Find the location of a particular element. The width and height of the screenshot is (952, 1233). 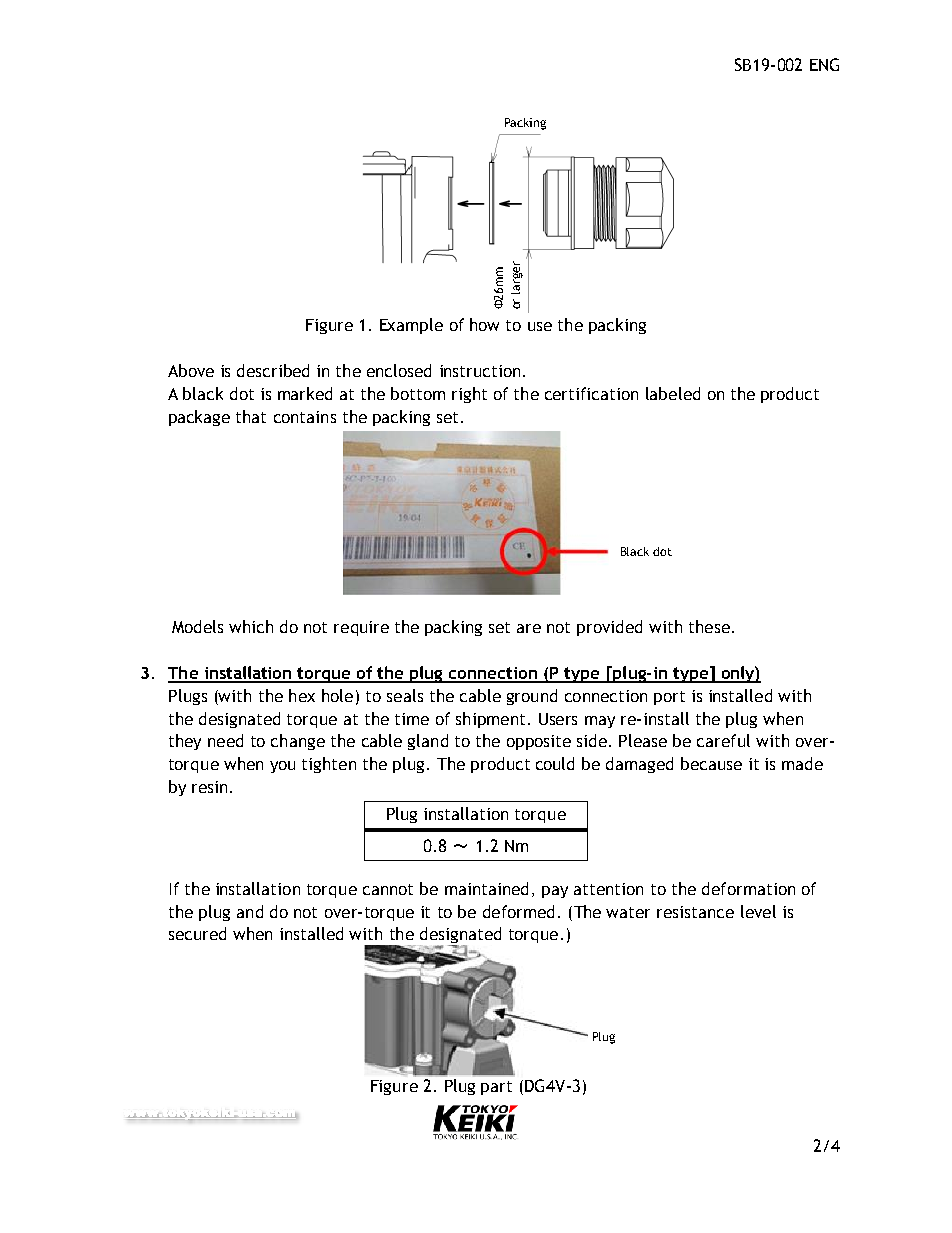

part is located at coordinates (496, 1088).
